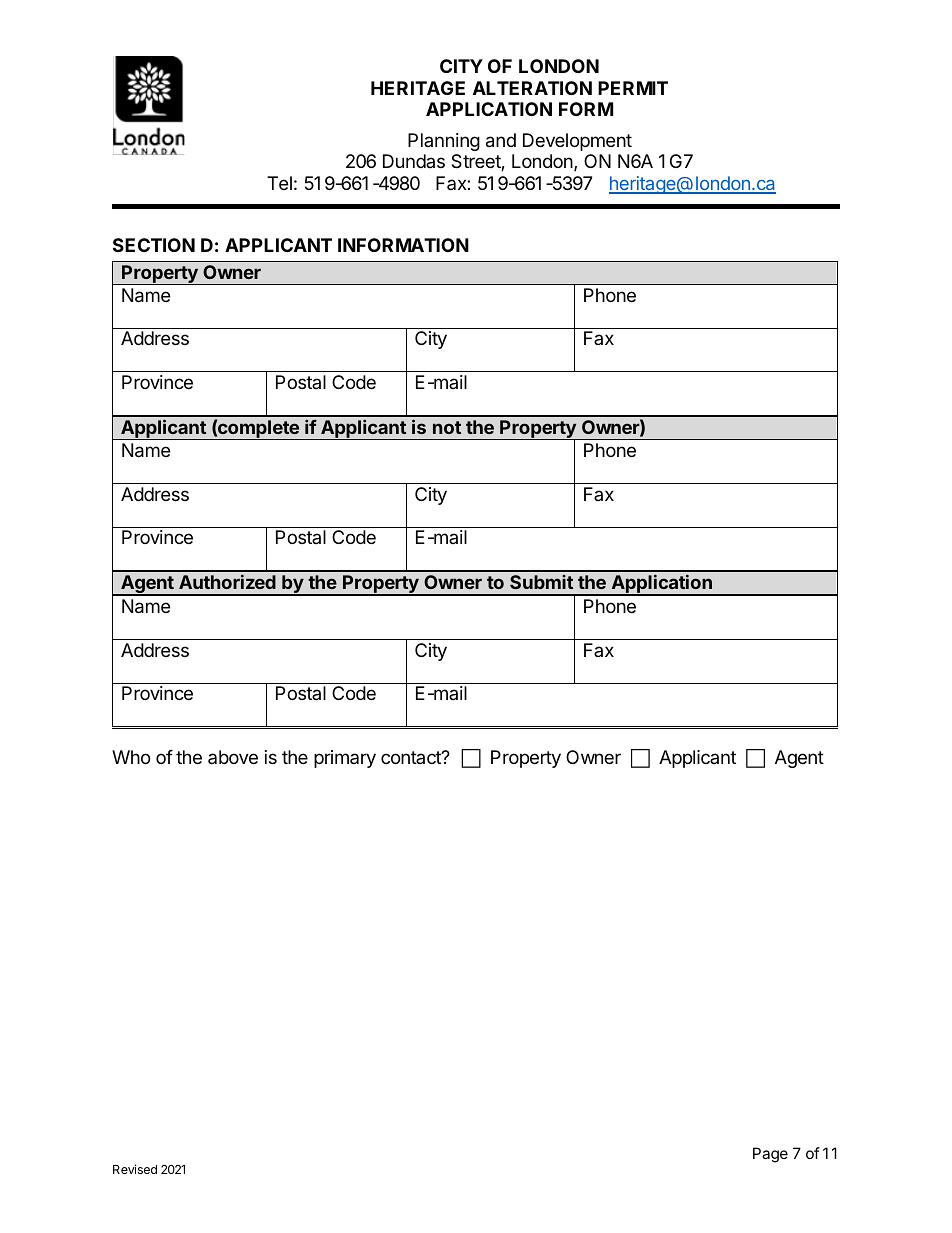  What do you see at coordinates (447, 427) in the page?
I see `not` at bounding box center [447, 427].
